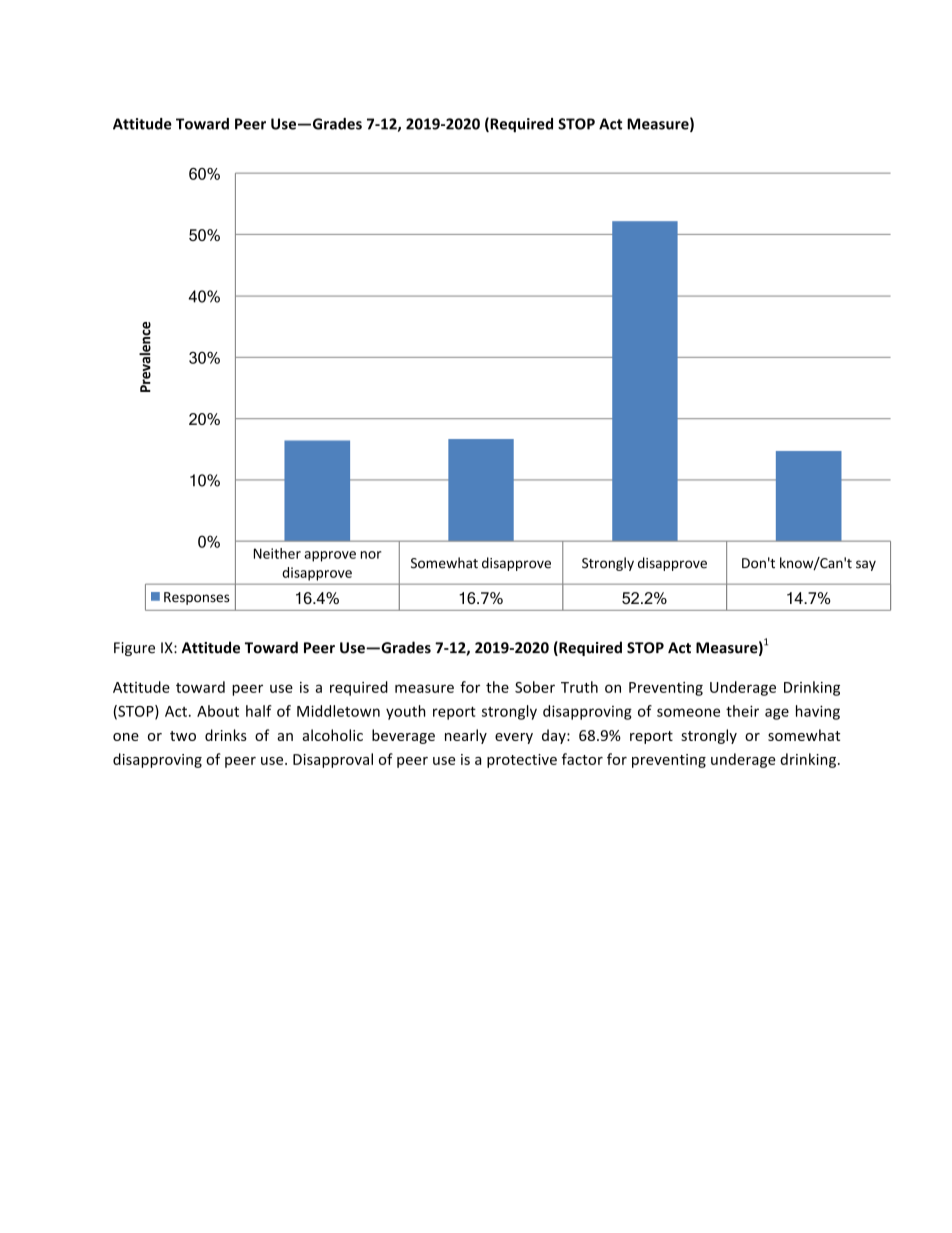  What do you see at coordinates (371, 555) in the screenshot?
I see `nor` at bounding box center [371, 555].
